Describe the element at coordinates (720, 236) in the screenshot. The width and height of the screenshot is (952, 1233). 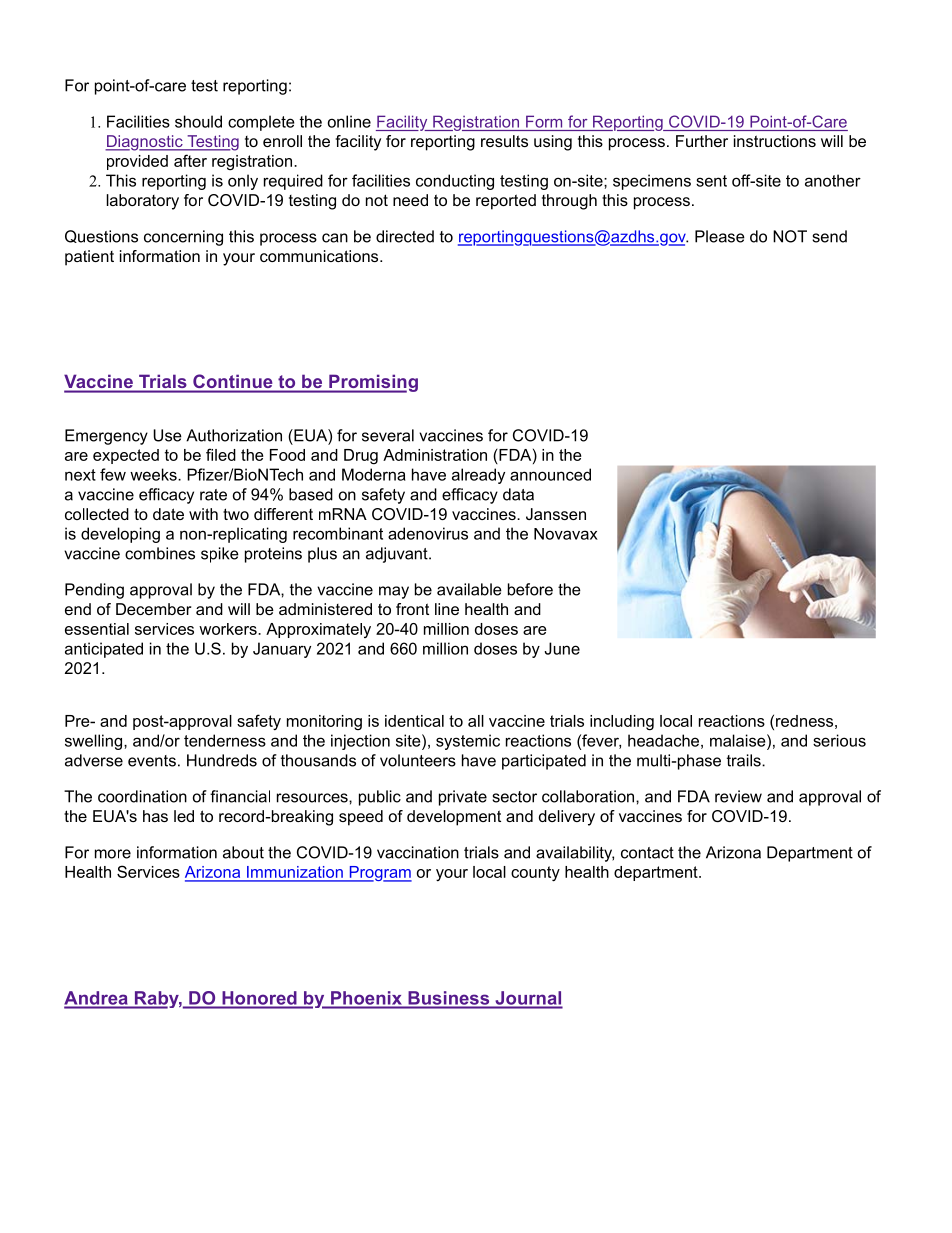
I see `Please` at that location.
